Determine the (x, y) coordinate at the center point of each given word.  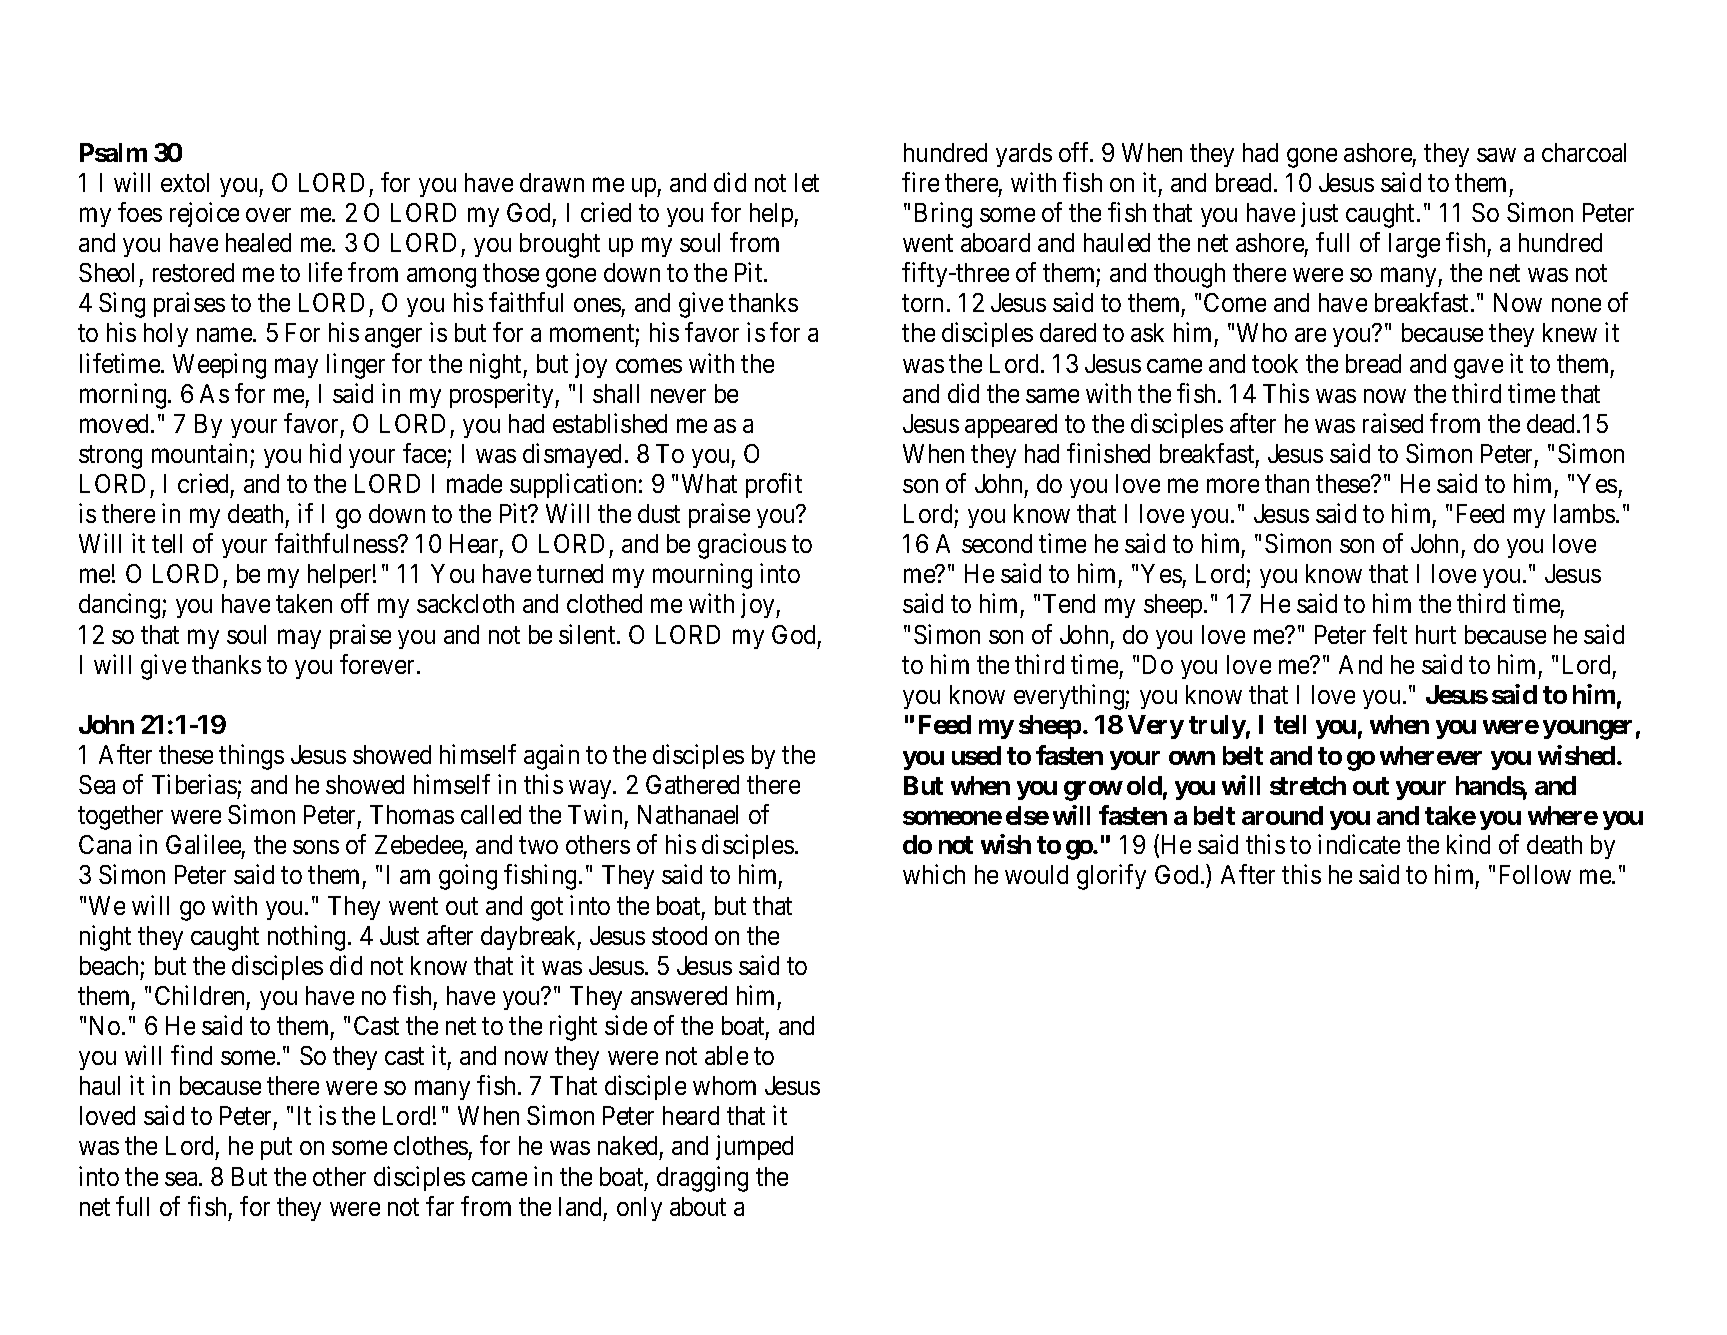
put (276, 1149)
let (807, 182)
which (934, 874)
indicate (1359, 844)
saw (1496, 155)
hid (325, 453)
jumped (754, 1148)
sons (316, 847)
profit (774, 485)
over (268, 215)
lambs (1584, 513)
